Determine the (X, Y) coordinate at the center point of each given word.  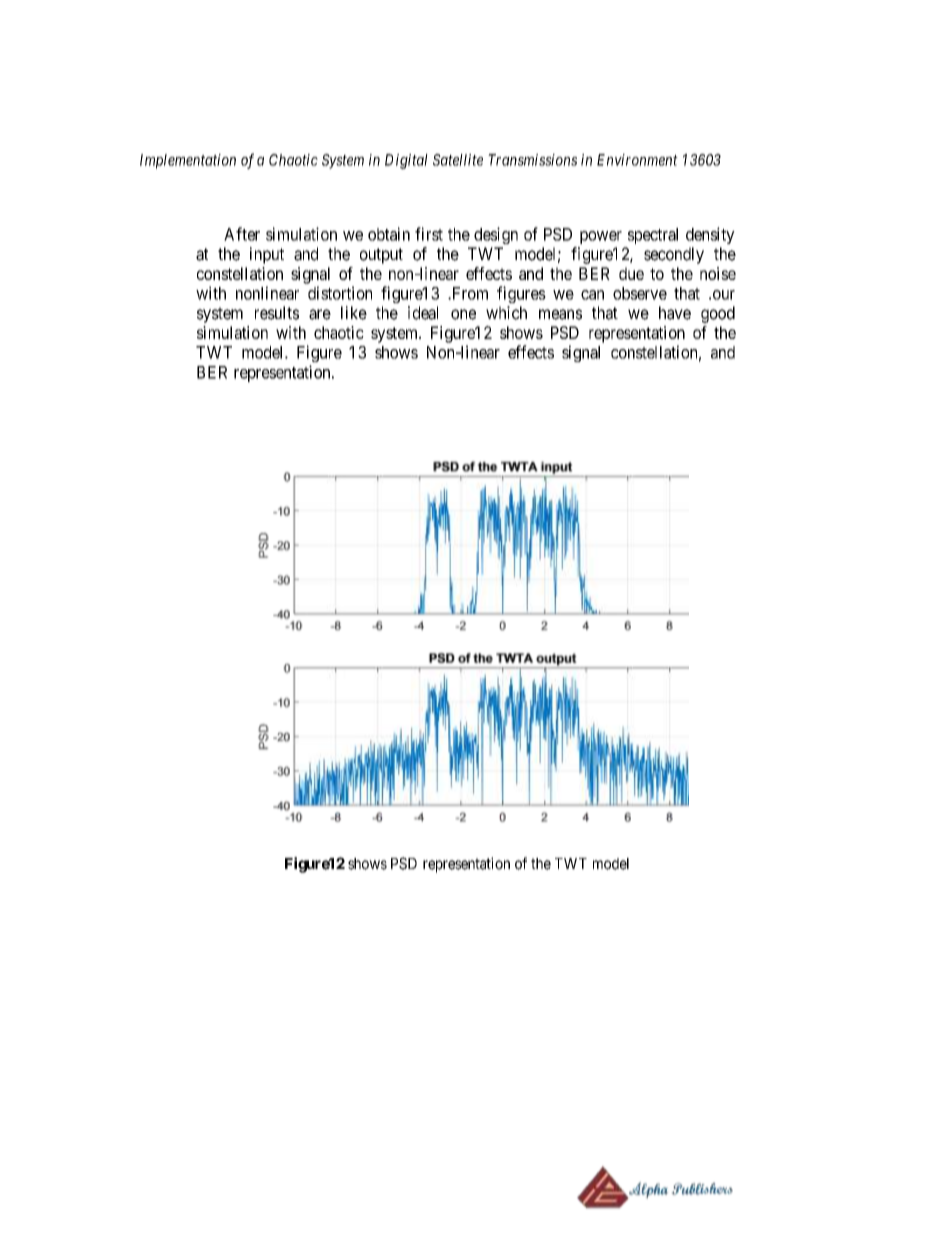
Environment (637, 160)
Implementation (188, 161)
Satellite (458, 160)
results (277, 313)
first (429, 234)
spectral (653, 236)
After (242, 234)
